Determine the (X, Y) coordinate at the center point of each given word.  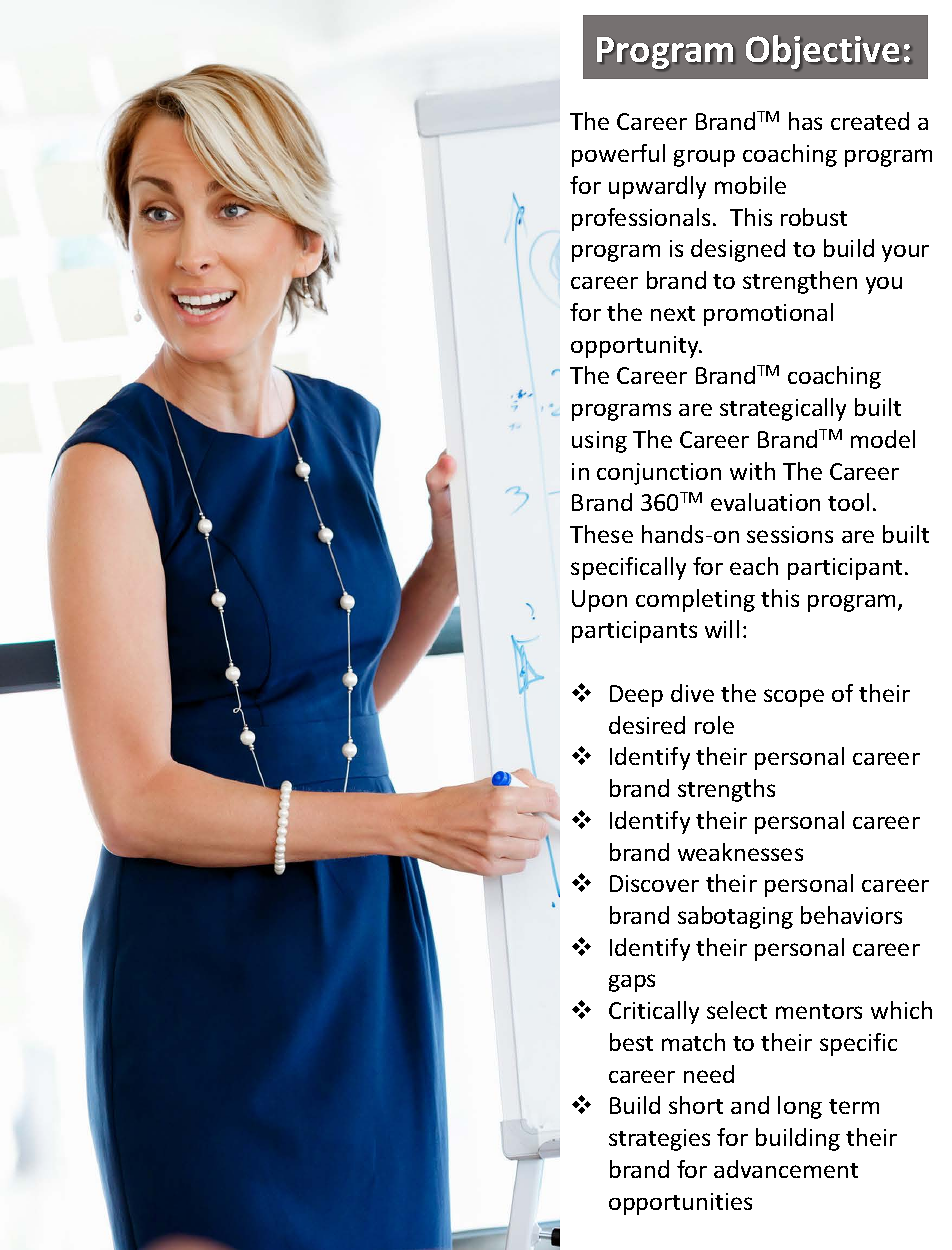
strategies (659, 1140)
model (883, 439)
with (752, 471)
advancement (786, 1169)
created (870, 121)
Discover (654, 883)
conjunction (659, 474)
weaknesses (740, 852)
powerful (618, 155)
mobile (750, 185)
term (854, 1106)
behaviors (851, 915)
